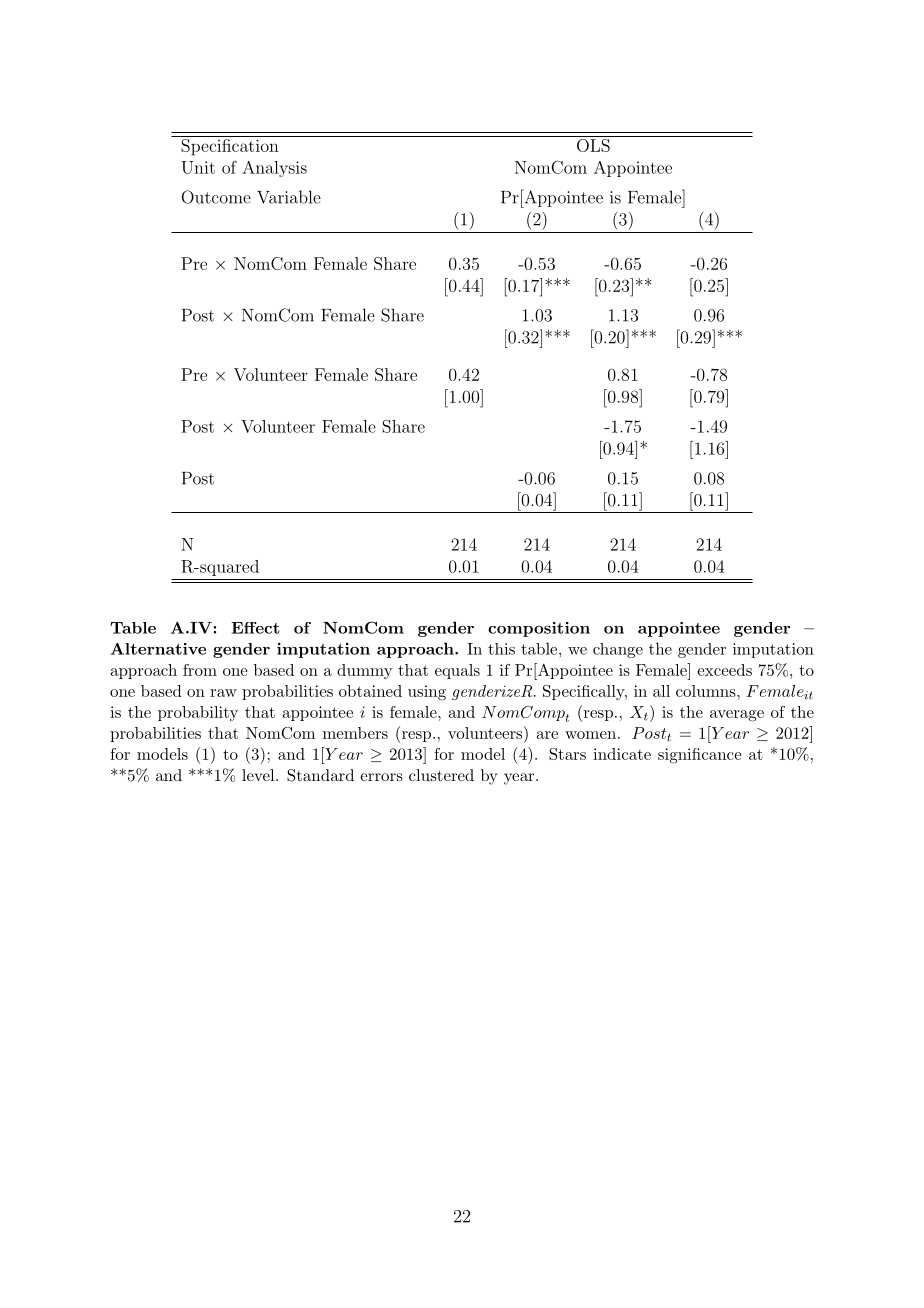  What do you see at coordinates (158, 649) in the screenshot?
I see `Alternative` at bounding box center [158, 649].
